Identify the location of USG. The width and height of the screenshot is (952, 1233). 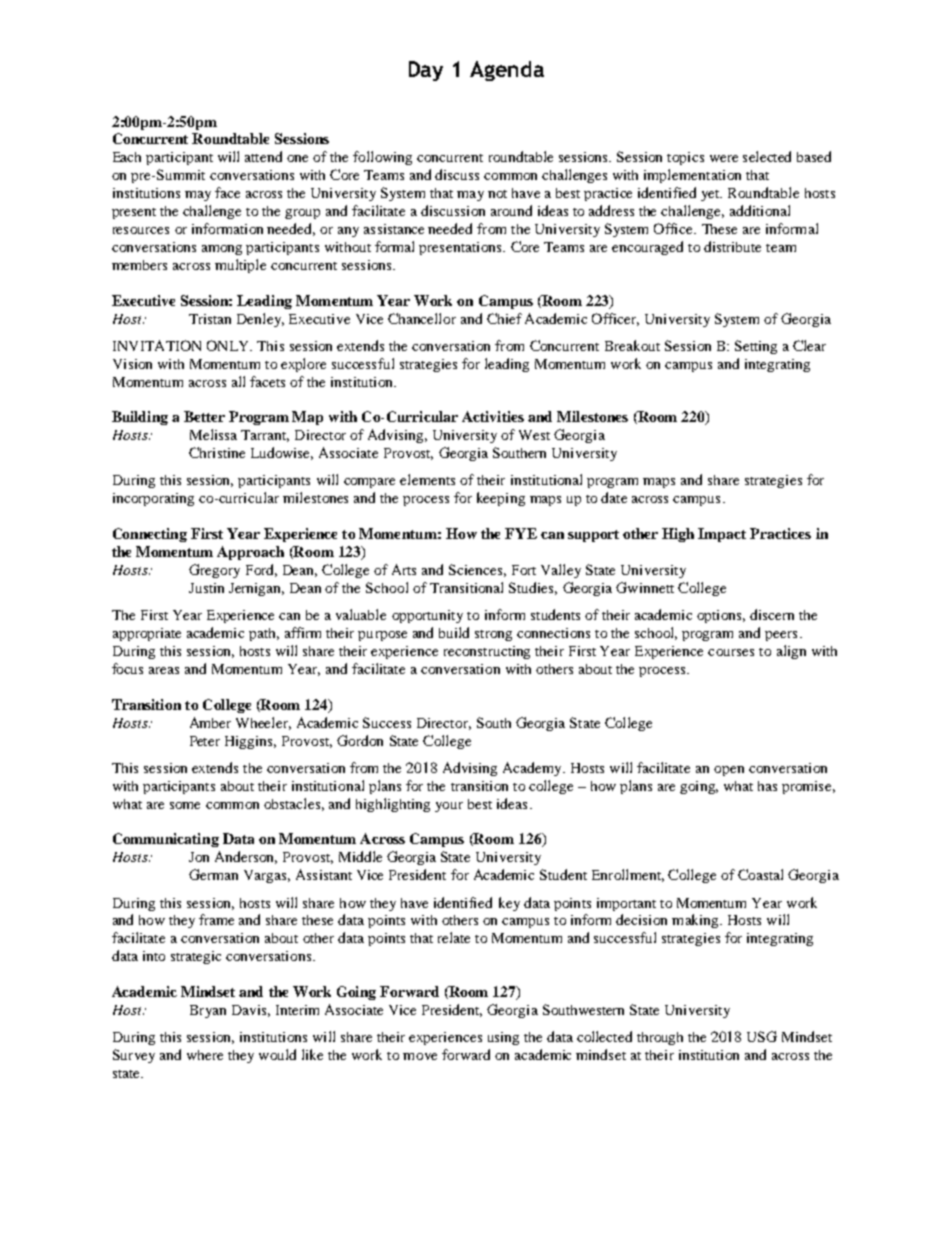
(762, 1036).
